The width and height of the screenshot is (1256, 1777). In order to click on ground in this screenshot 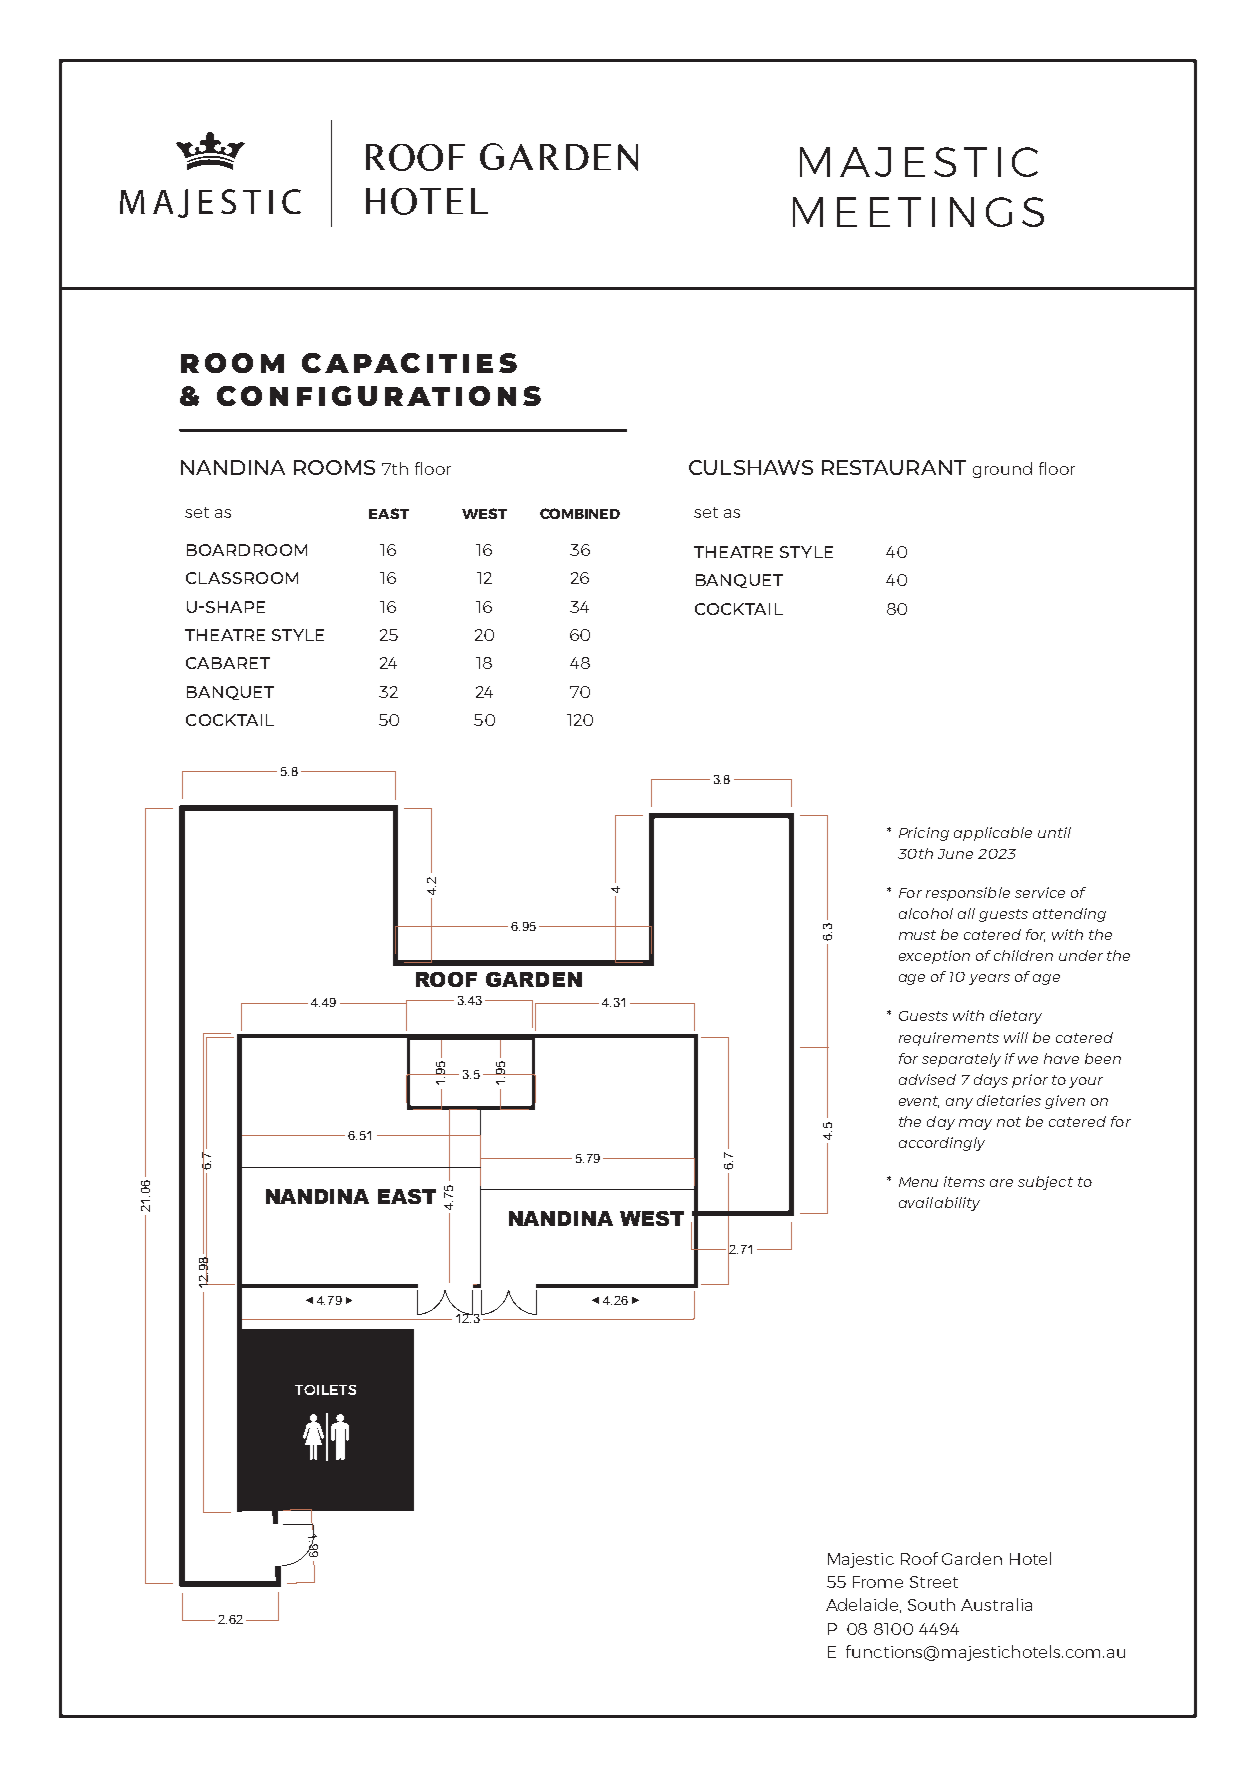, I will do `click(1002, 470)`.
